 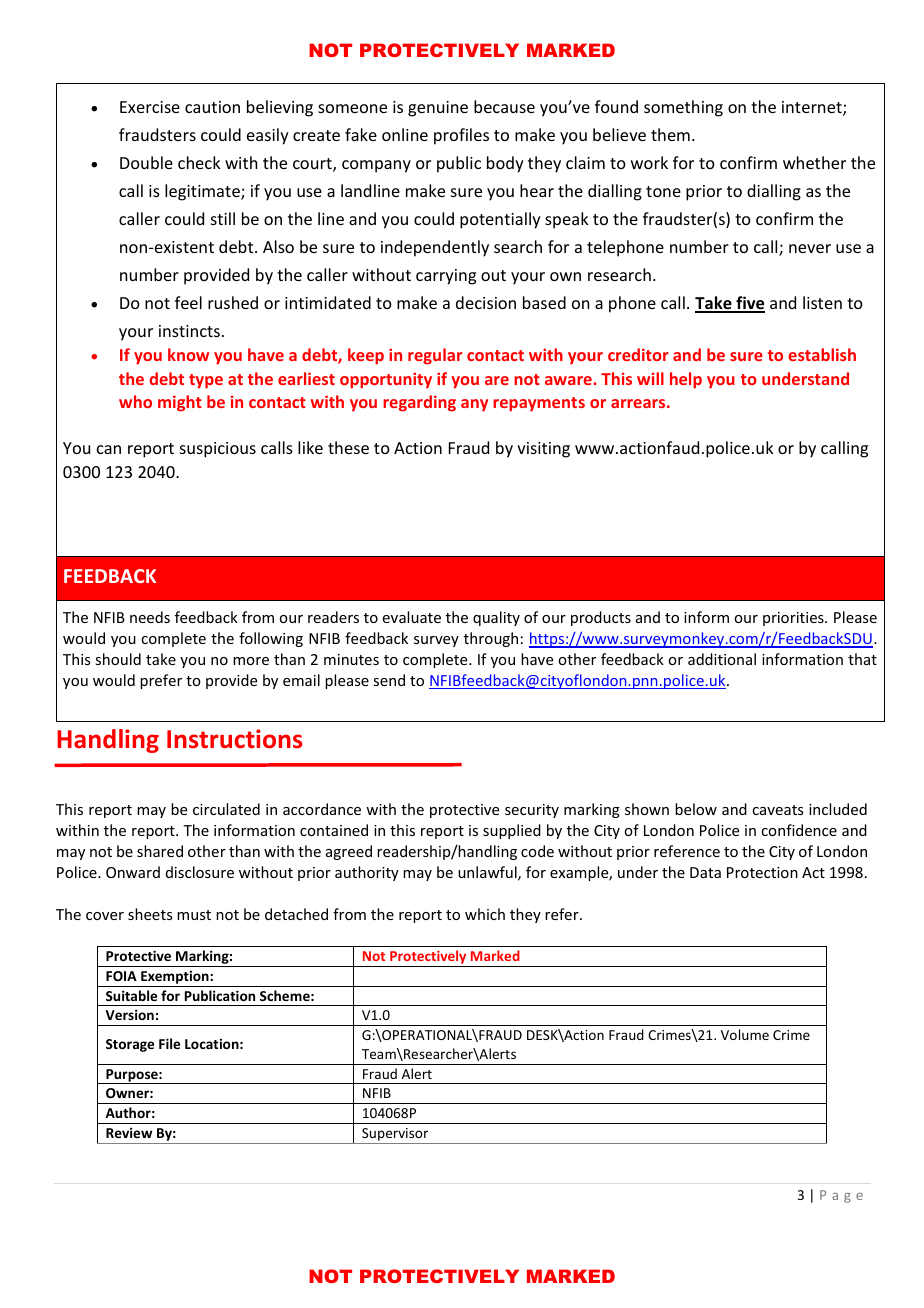 I want to click on body, so click(x=505, y=164).
